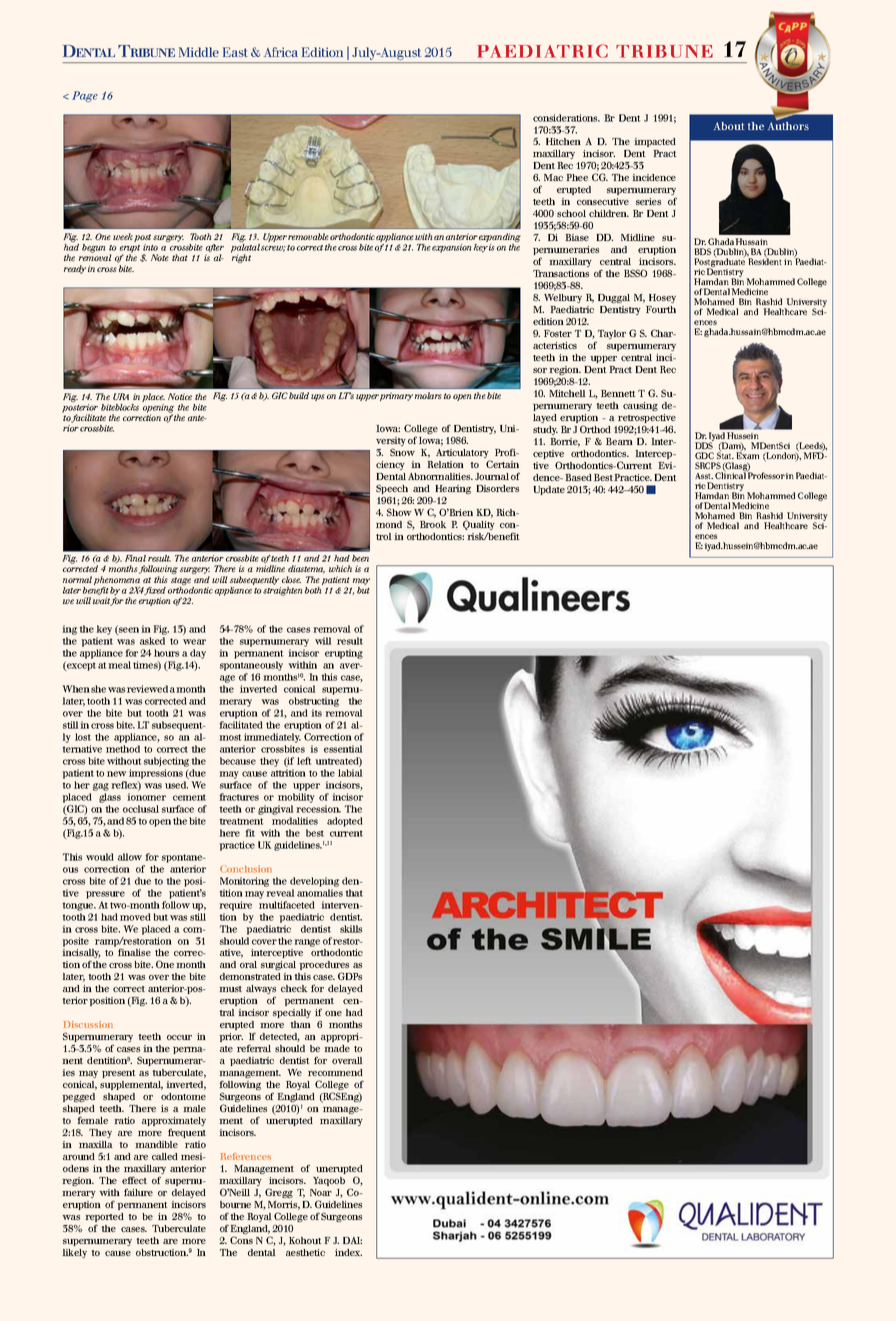  What do you see at coordinates (549, 490) in the image?
I see `Update` at bounding box center [549, 490].
